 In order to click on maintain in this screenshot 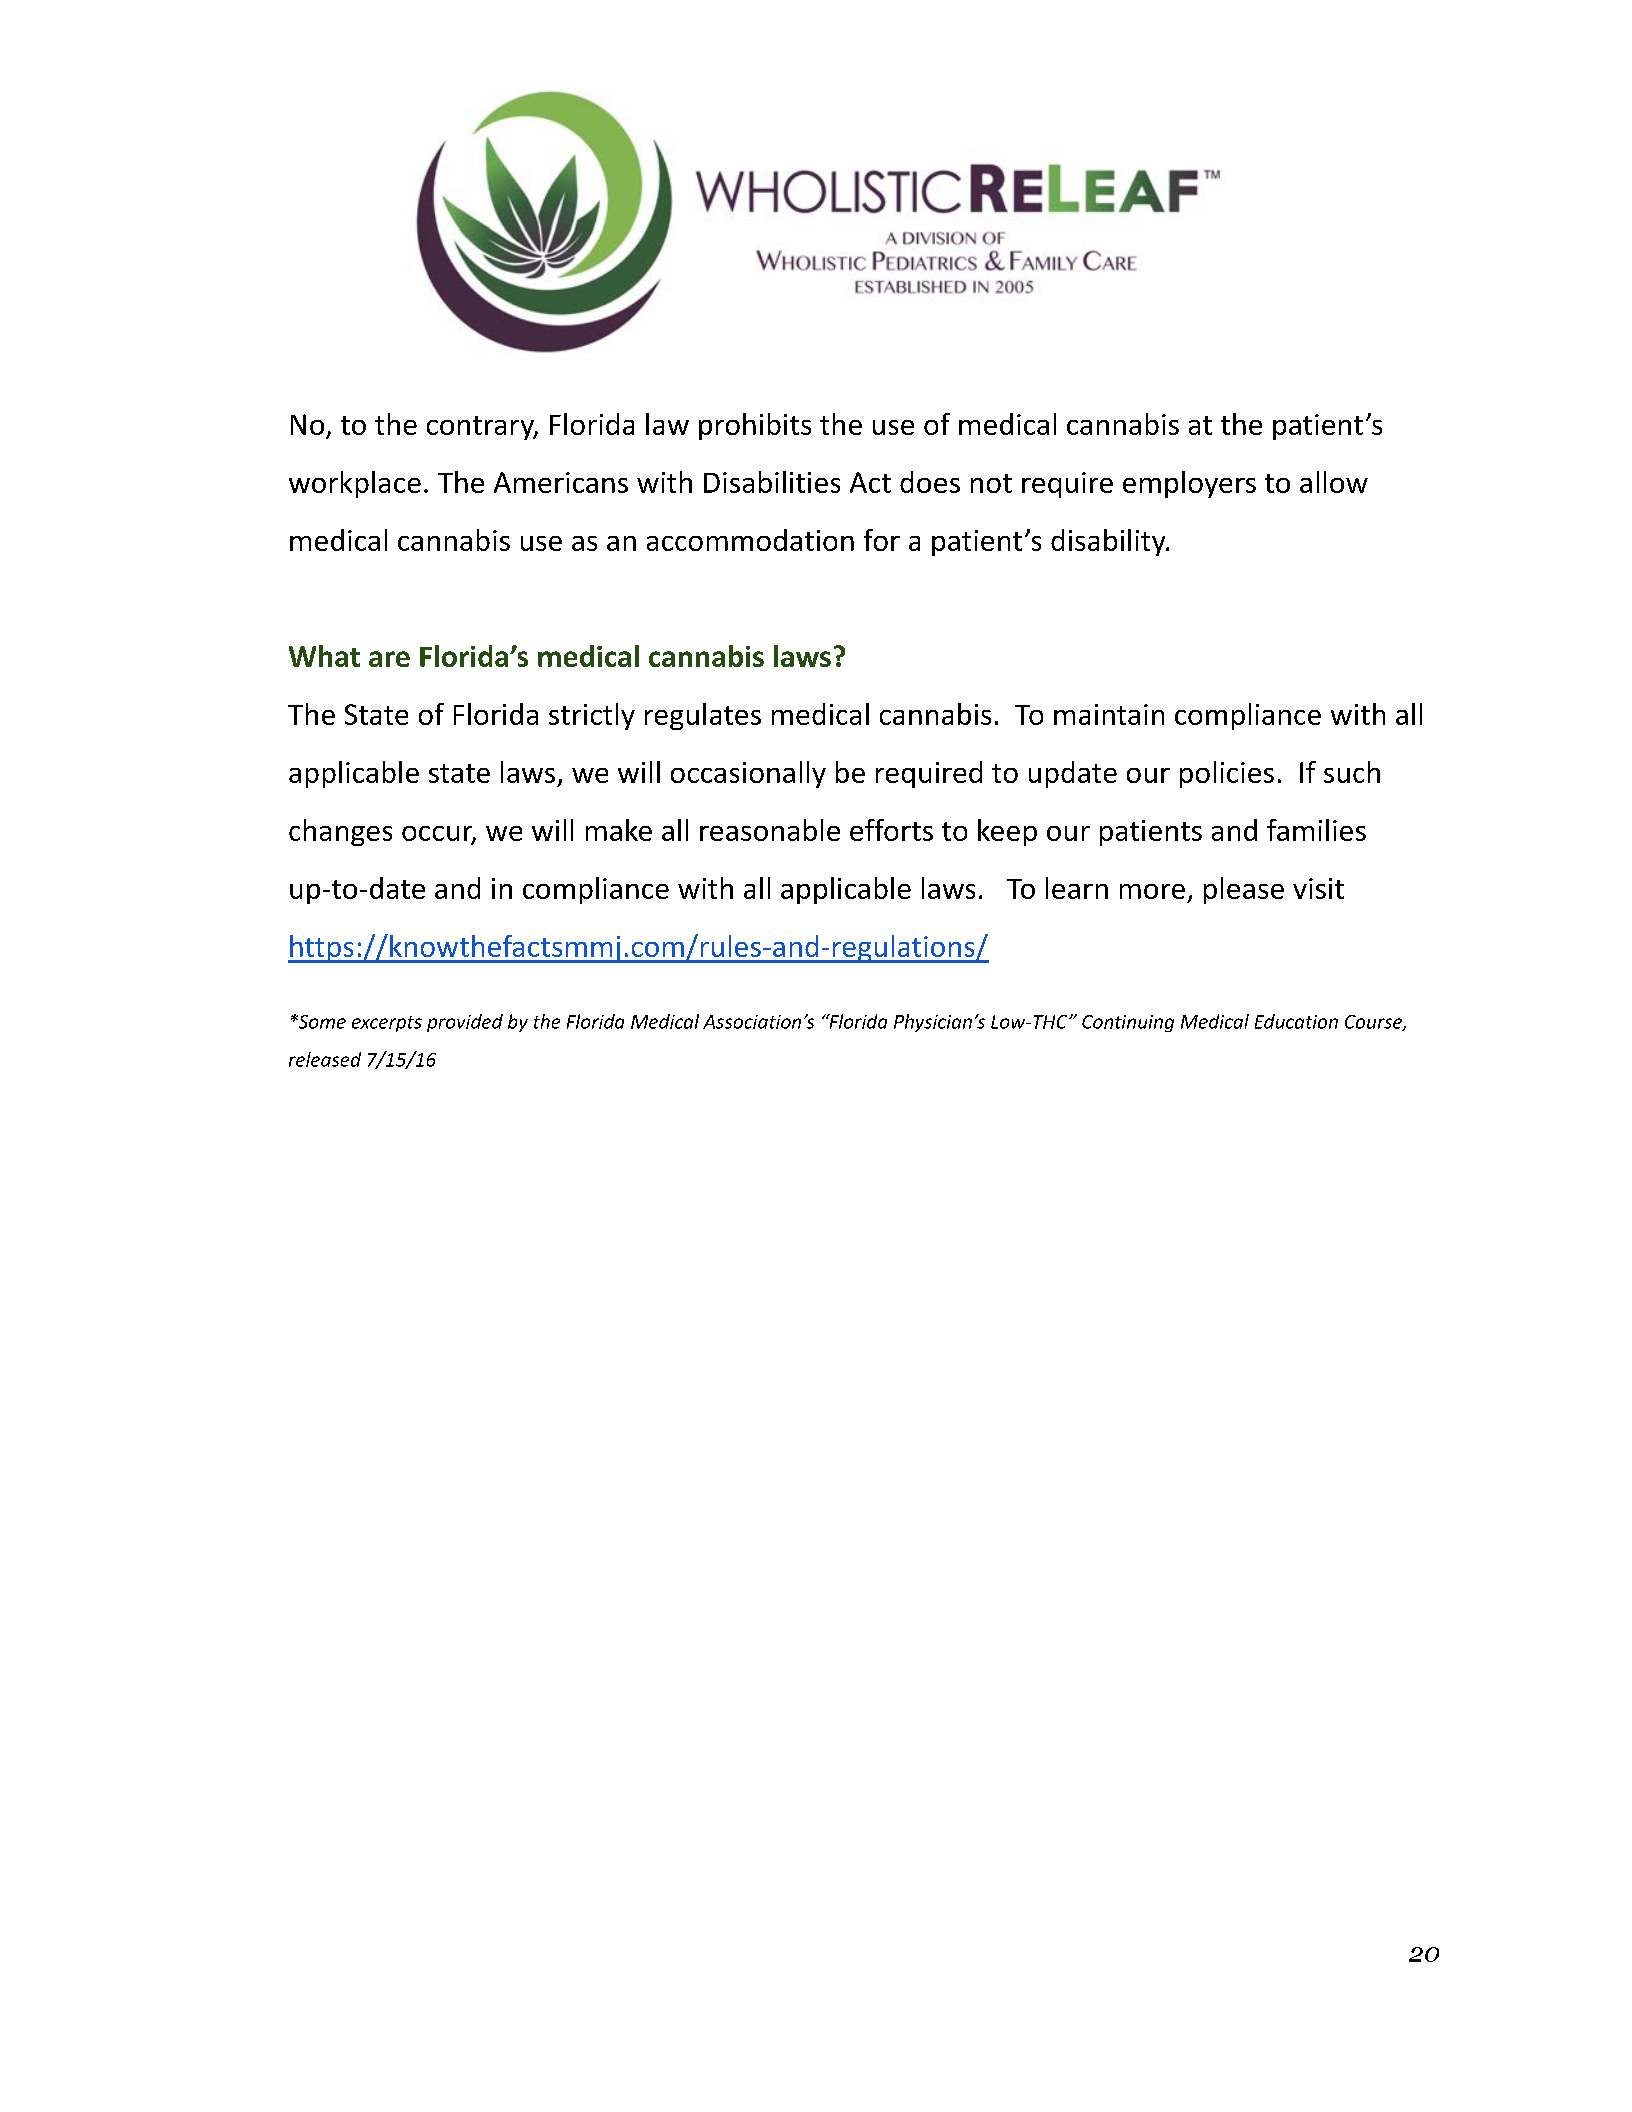, I will do `click(1109, 714)`.
